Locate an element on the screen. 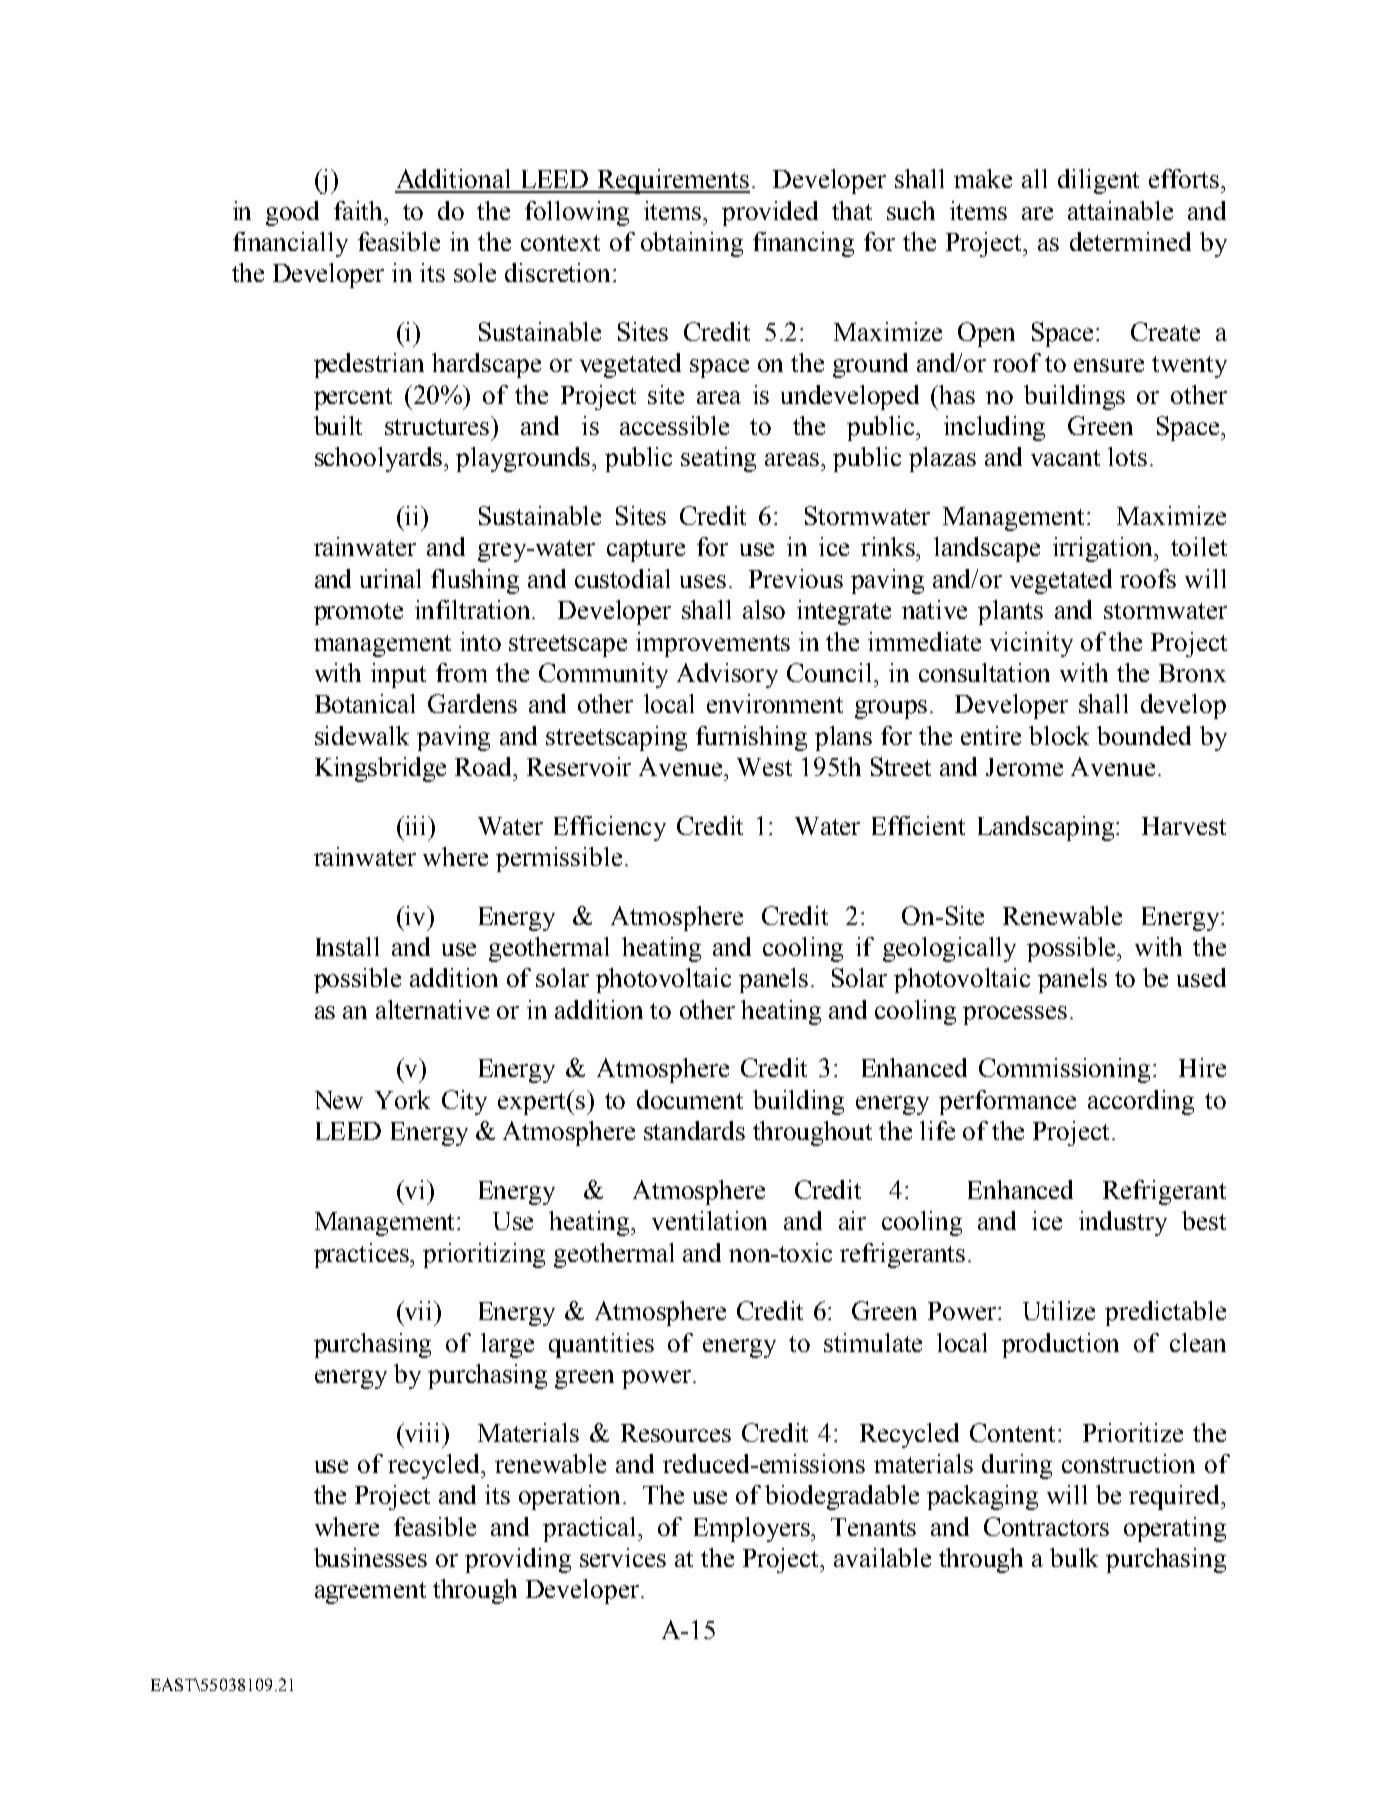  Install is located at coordinates (347, 946).
